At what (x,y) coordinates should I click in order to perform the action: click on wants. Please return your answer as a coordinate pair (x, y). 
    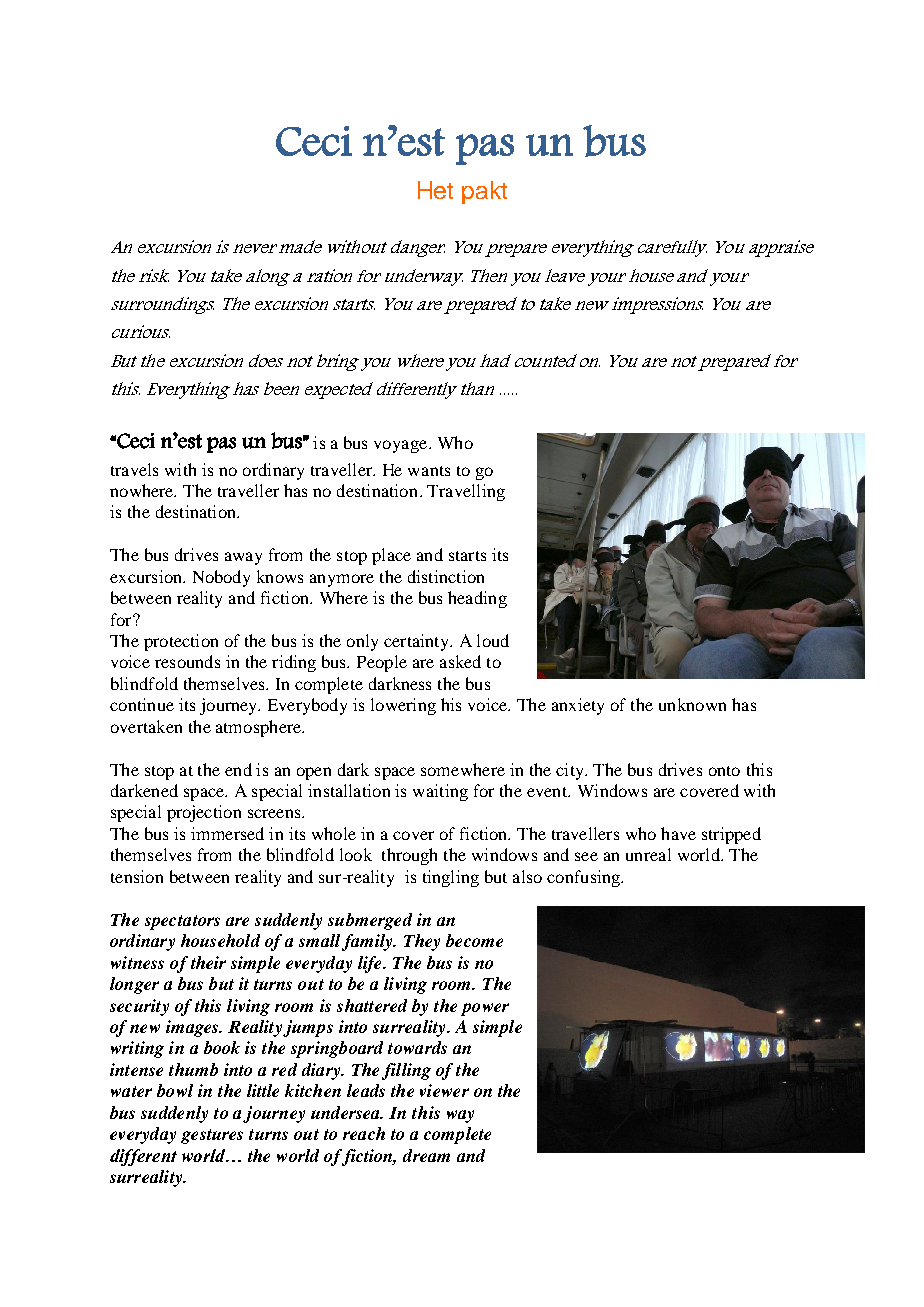
    Looking at the image, I should click on (429, 471).
